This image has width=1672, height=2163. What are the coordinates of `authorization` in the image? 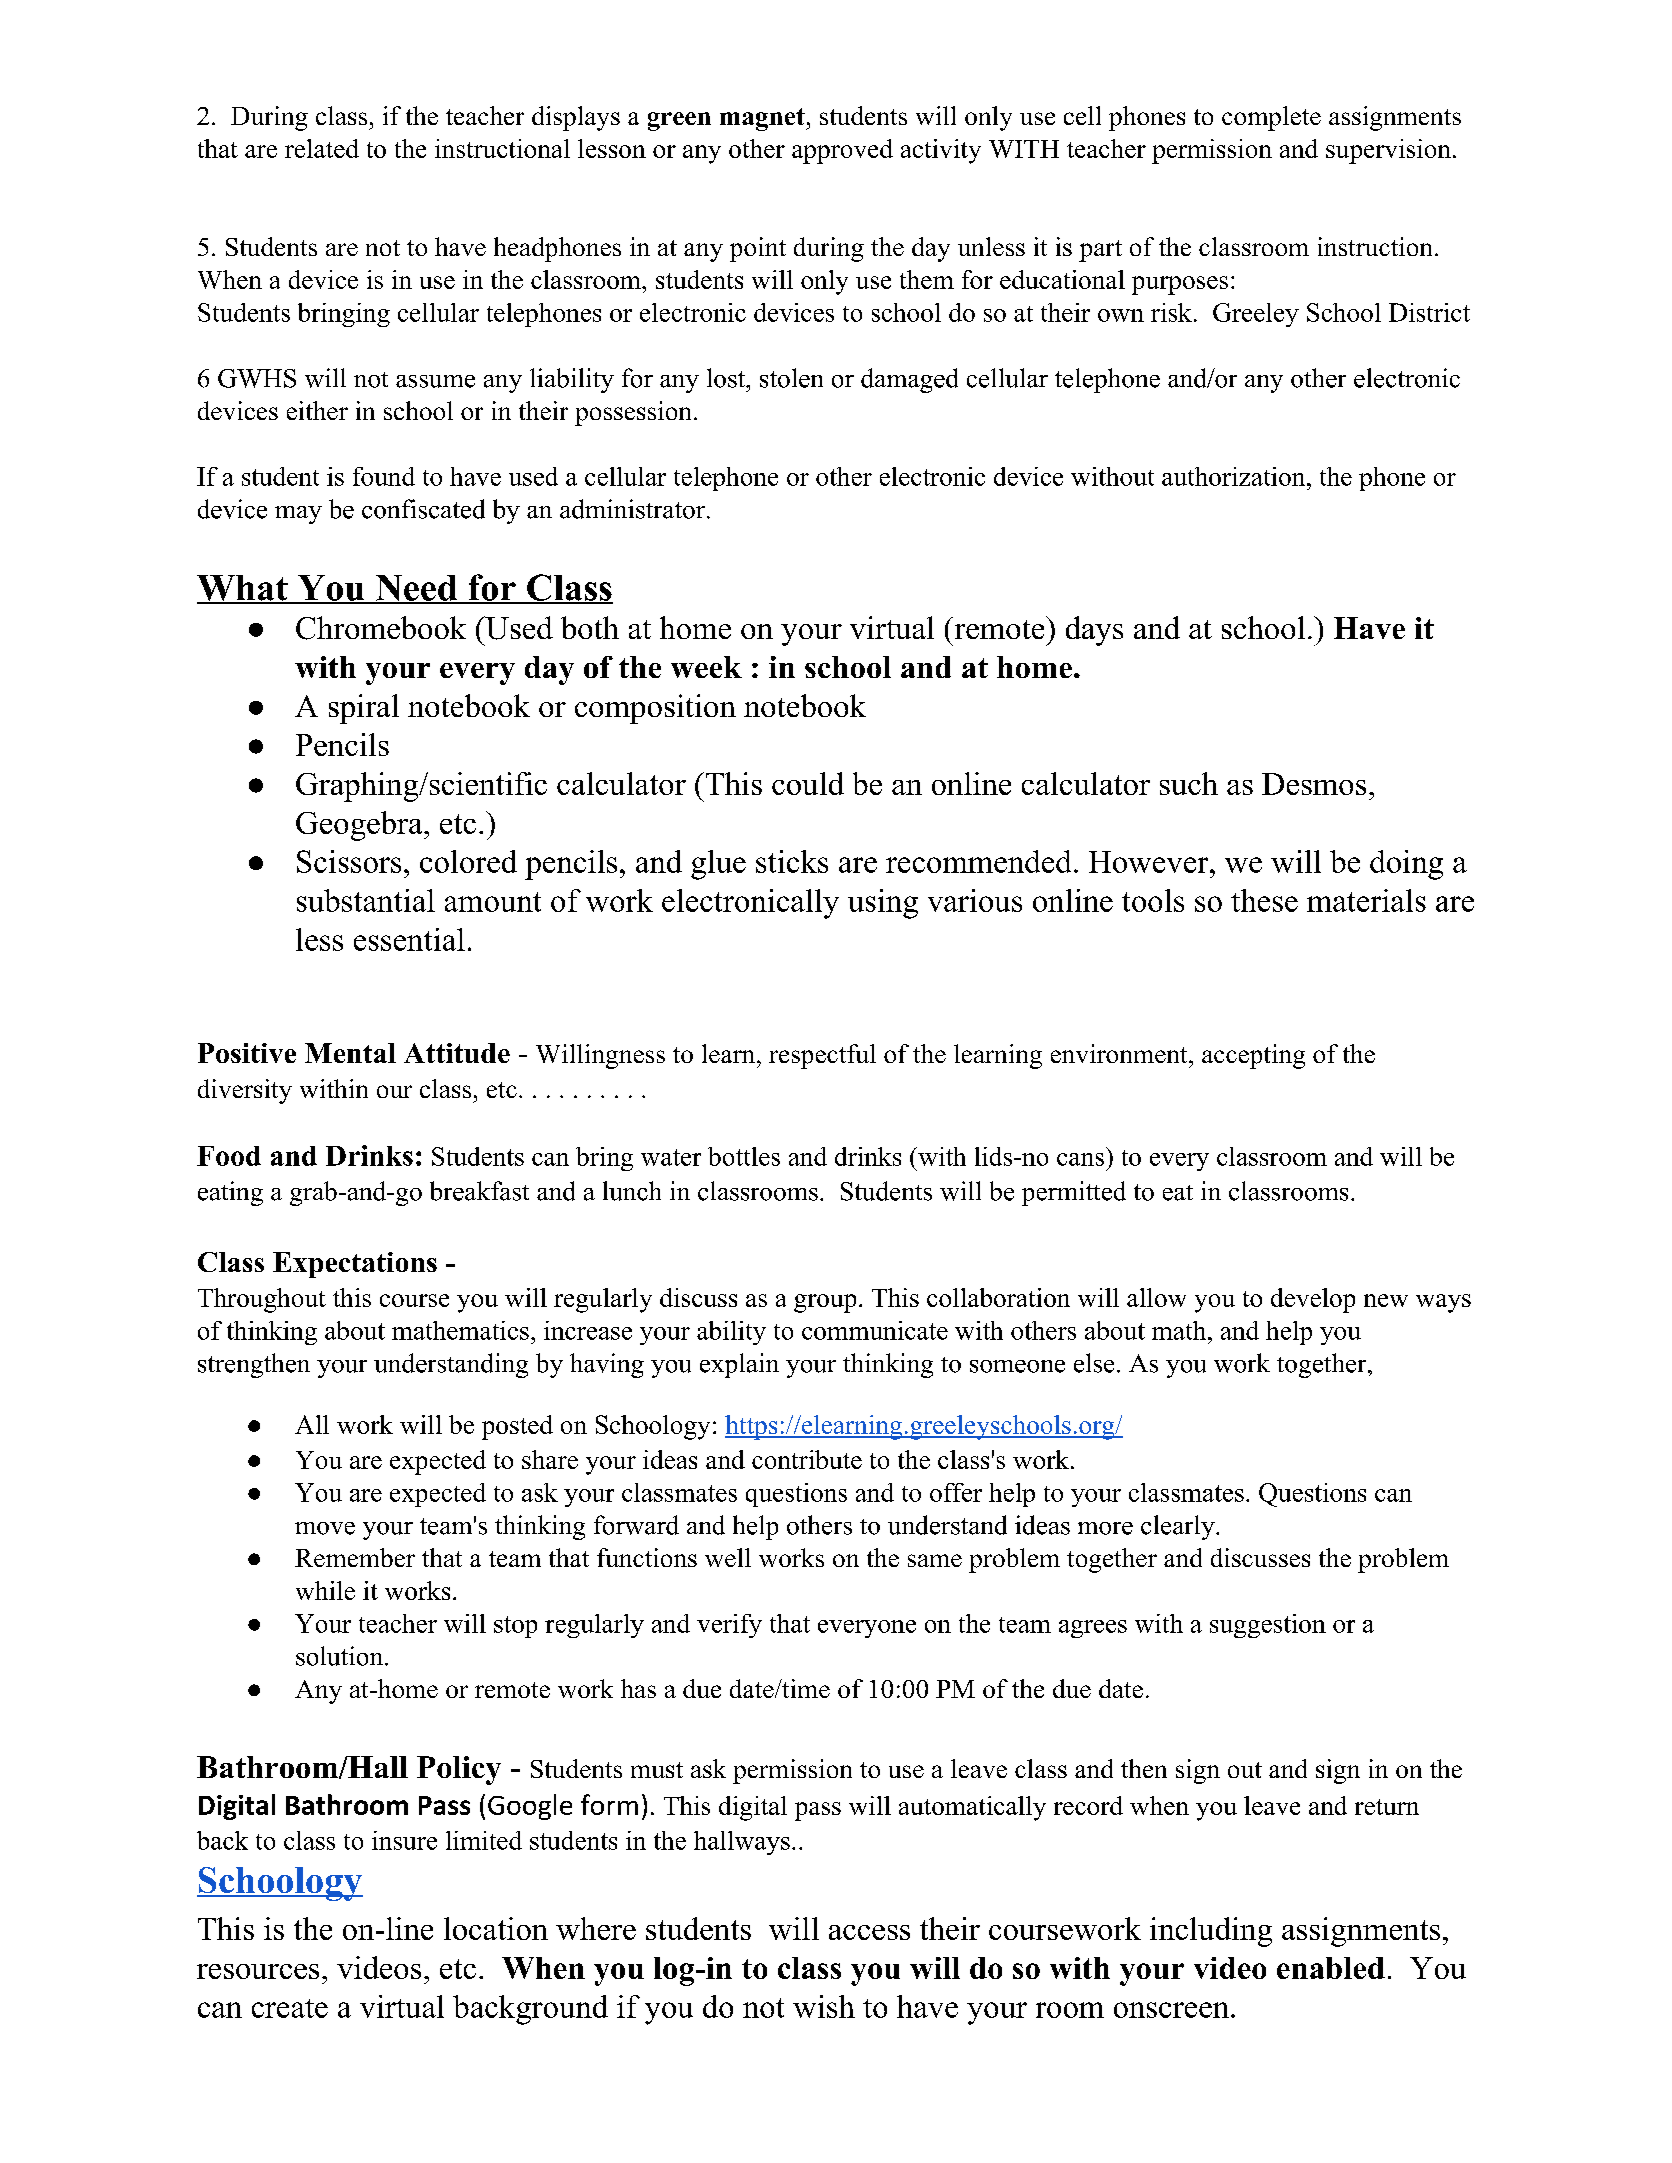 It's located at (1235, 476).
